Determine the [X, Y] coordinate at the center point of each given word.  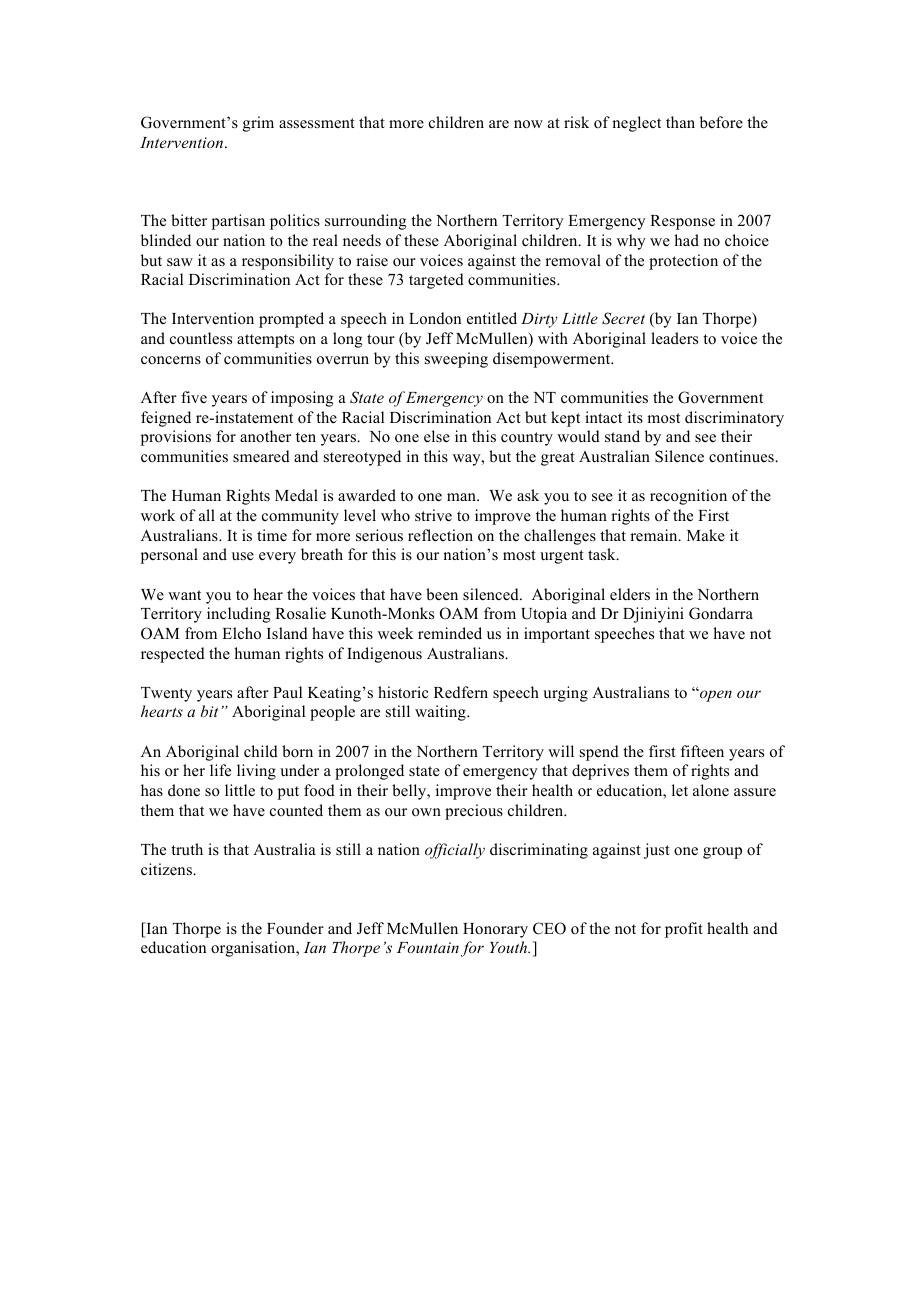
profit [684, 930]
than [680, 122]
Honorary [495, 930]
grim [258, 124]
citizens [167, 869]
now [528, 124]
